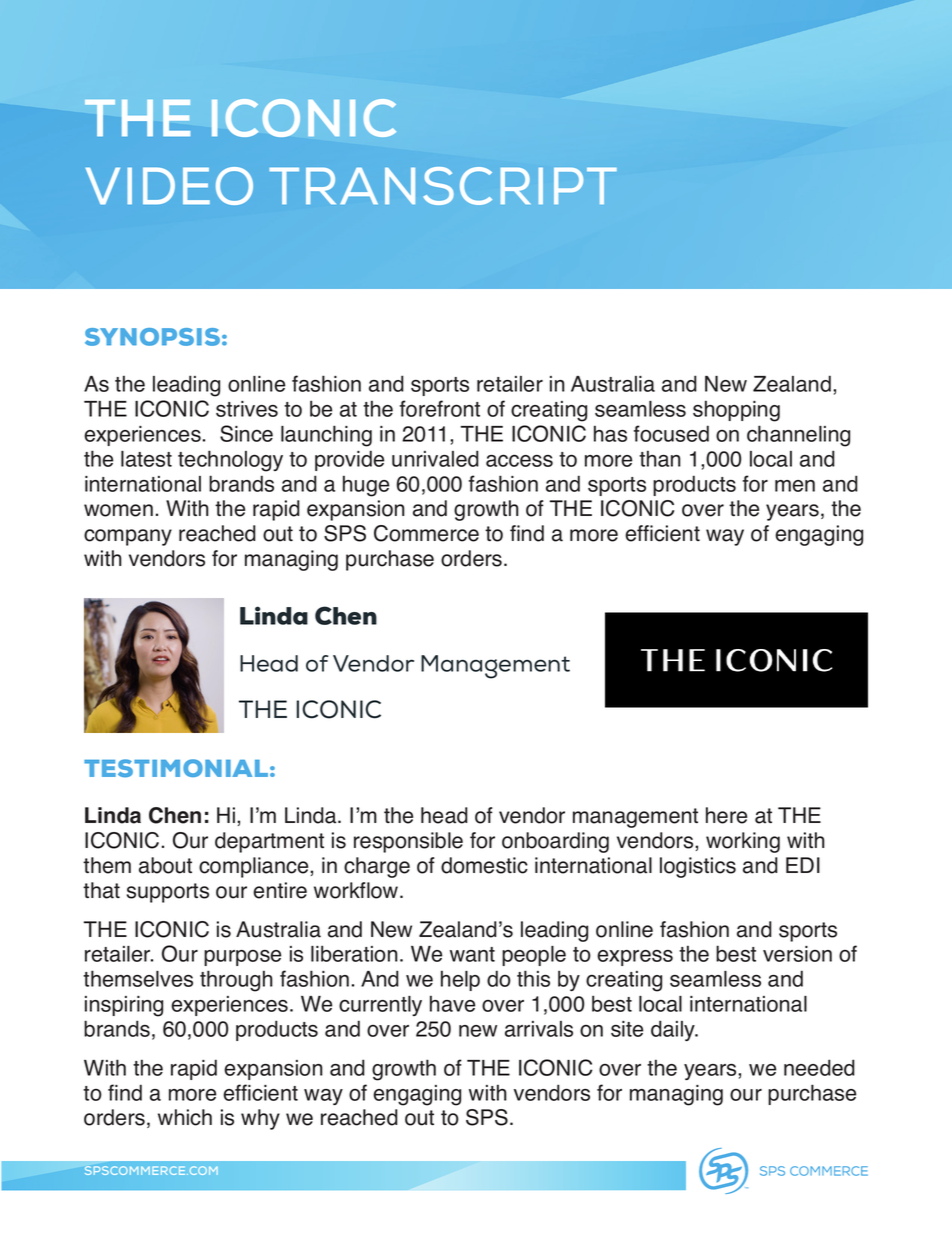  I want to click on TRANSCRIPT, so click(443, 186).
